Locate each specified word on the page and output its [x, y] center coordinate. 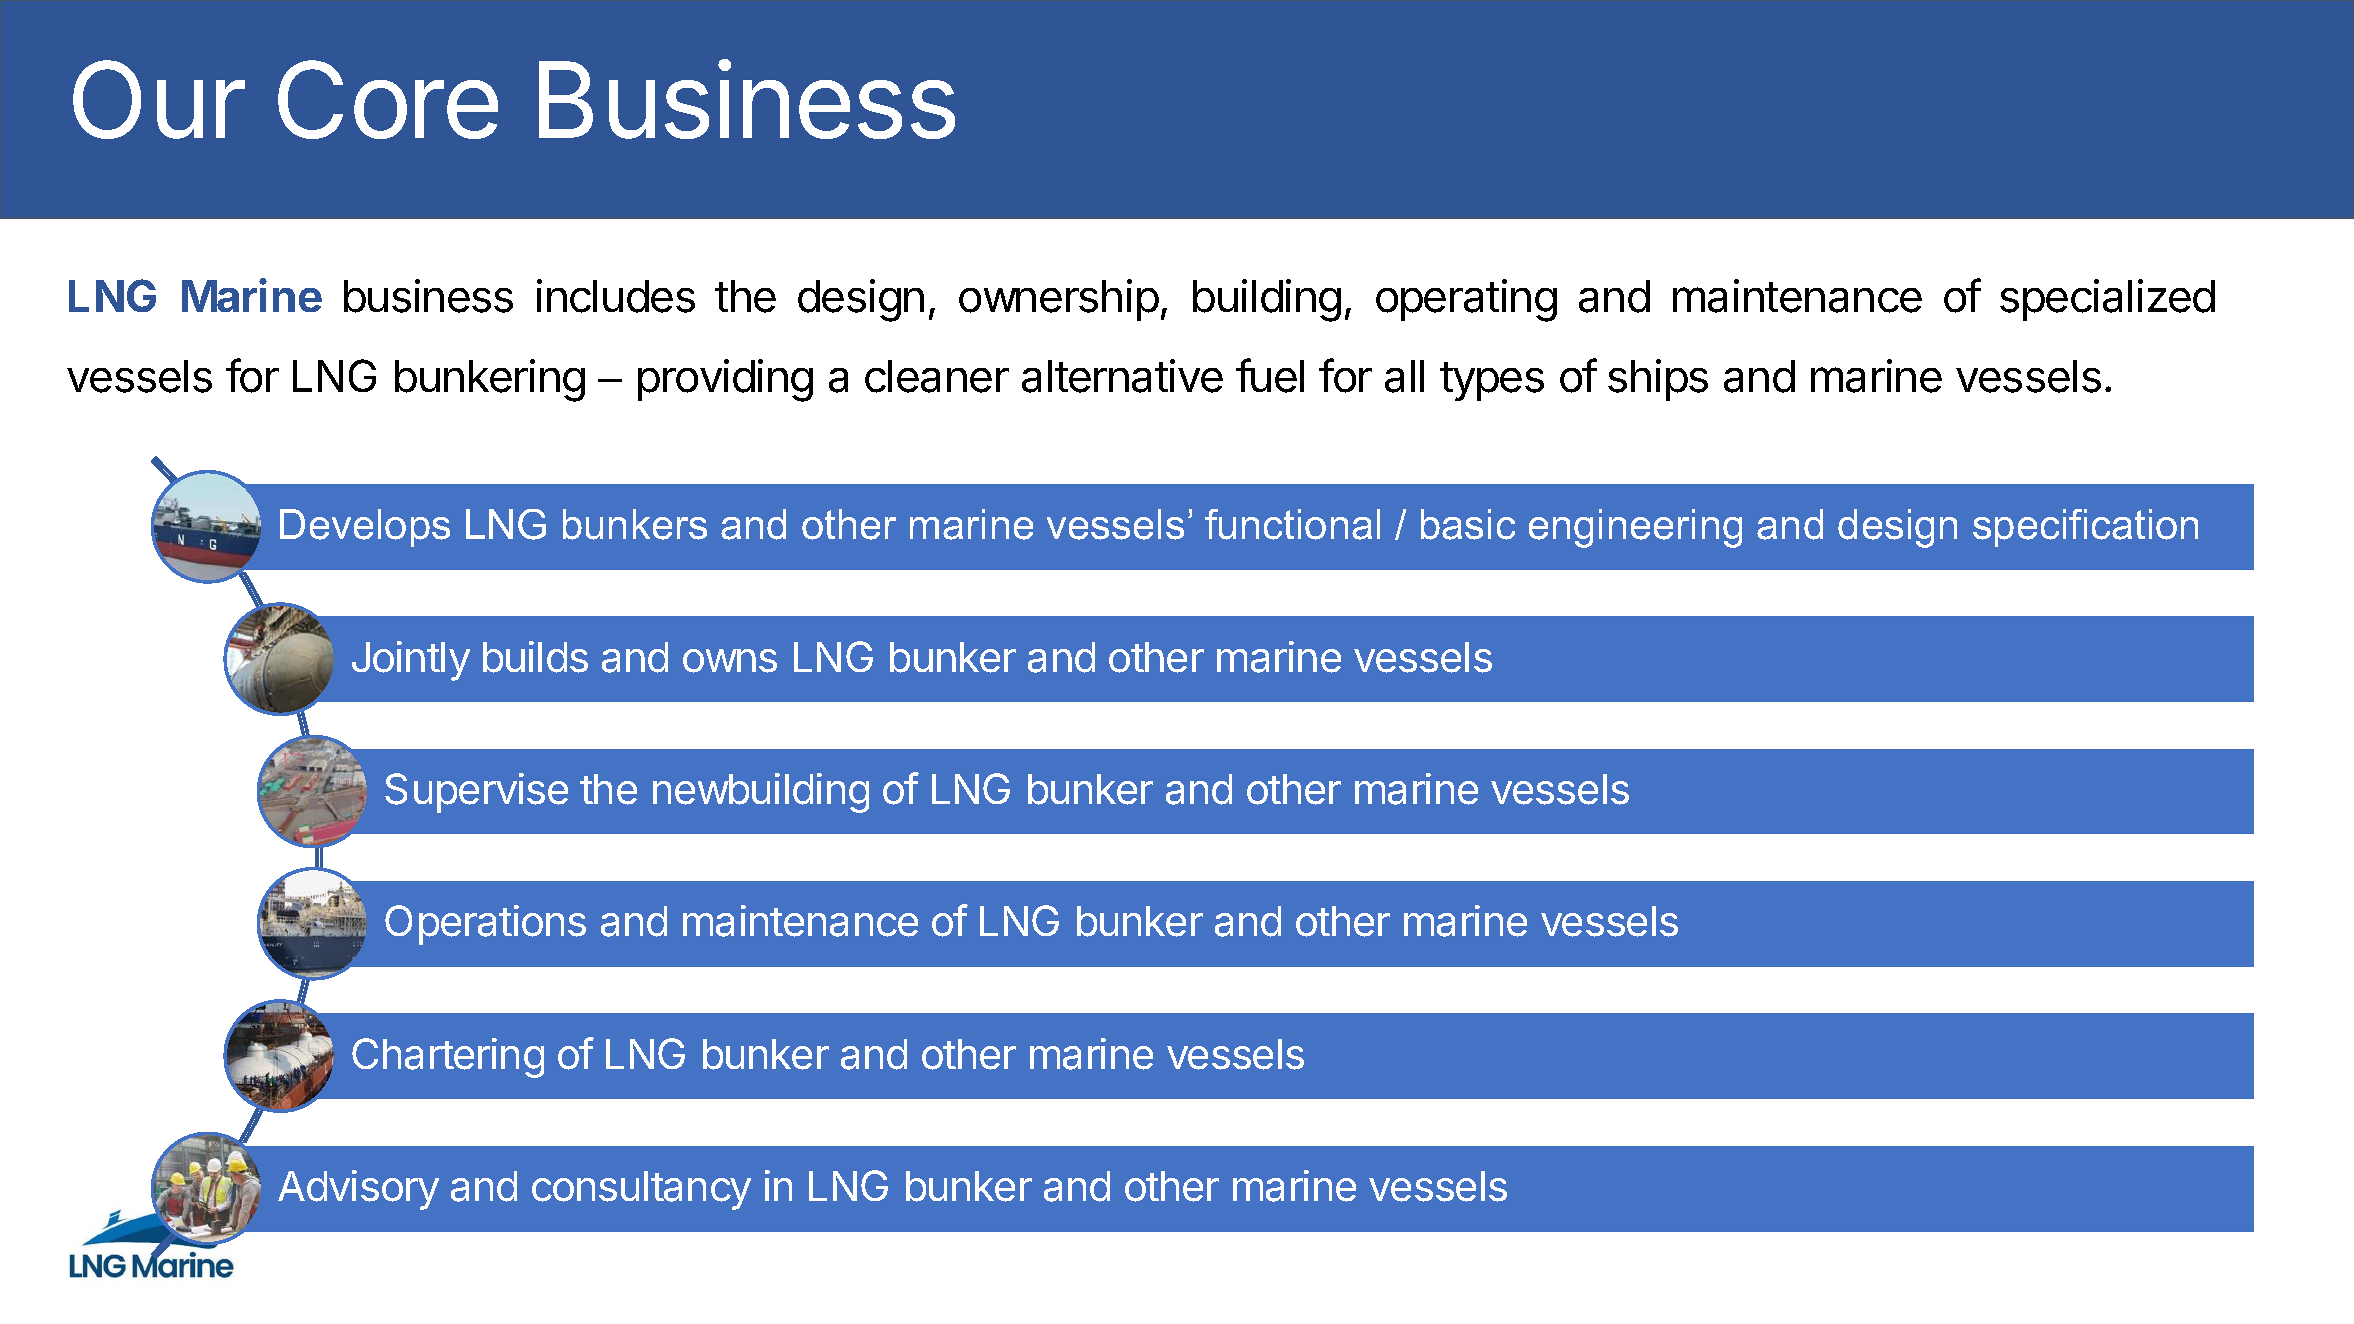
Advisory [358, 1190]
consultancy [641, 1190]
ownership [1059, 300]
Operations [485, 925]
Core [388, 99]
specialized [2107, 300]
